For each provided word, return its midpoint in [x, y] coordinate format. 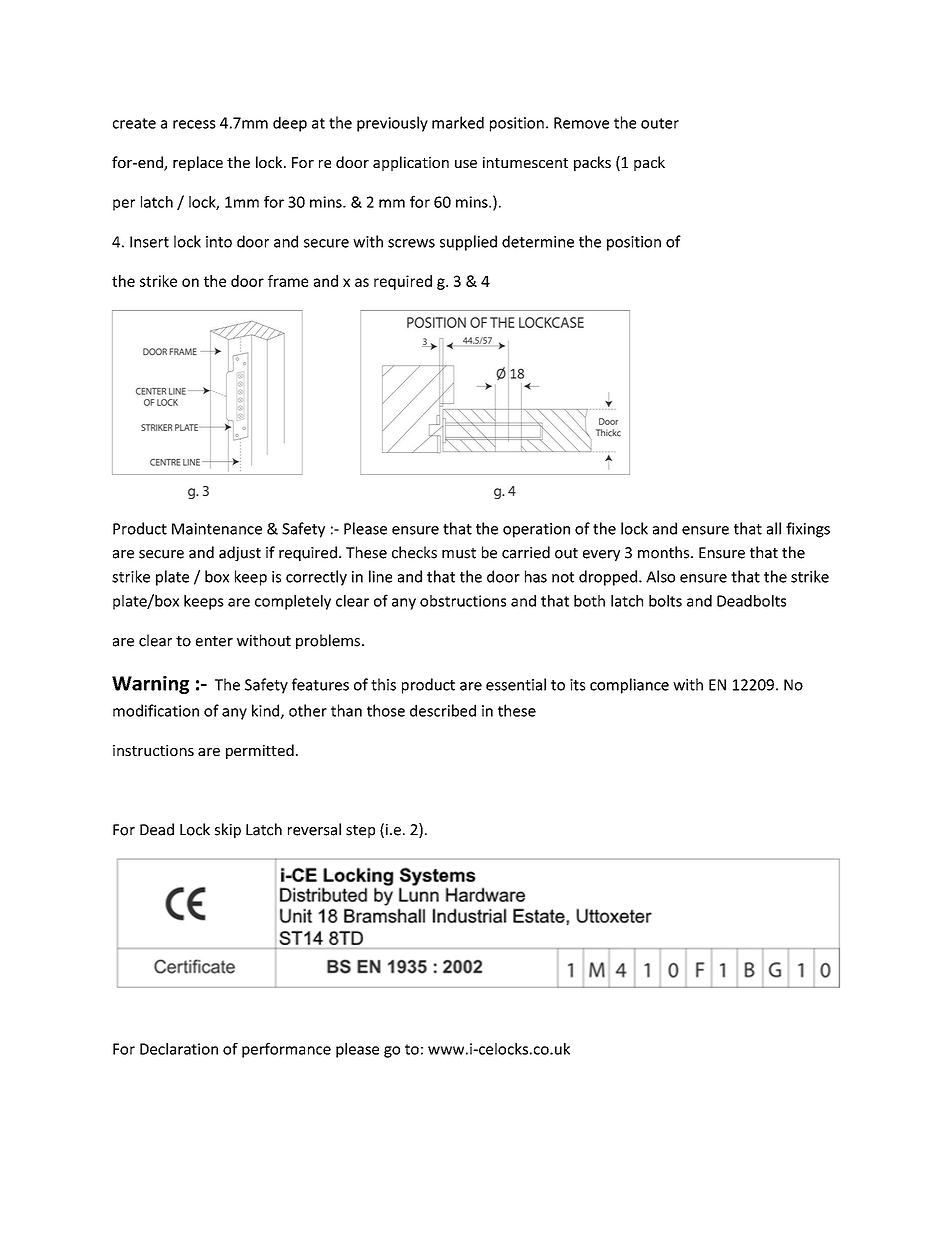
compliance [629, 686]
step [360, 831]
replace [198, 163]
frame [288, 281]
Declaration [179, 1049]
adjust [240, 553]
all [774, 528]
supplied [468, 243]
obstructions [463, 601]
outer [660, 123]
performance [286, 1050]
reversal [314, 829]
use [466, 164]
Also [660, 576]
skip [228, 830]
